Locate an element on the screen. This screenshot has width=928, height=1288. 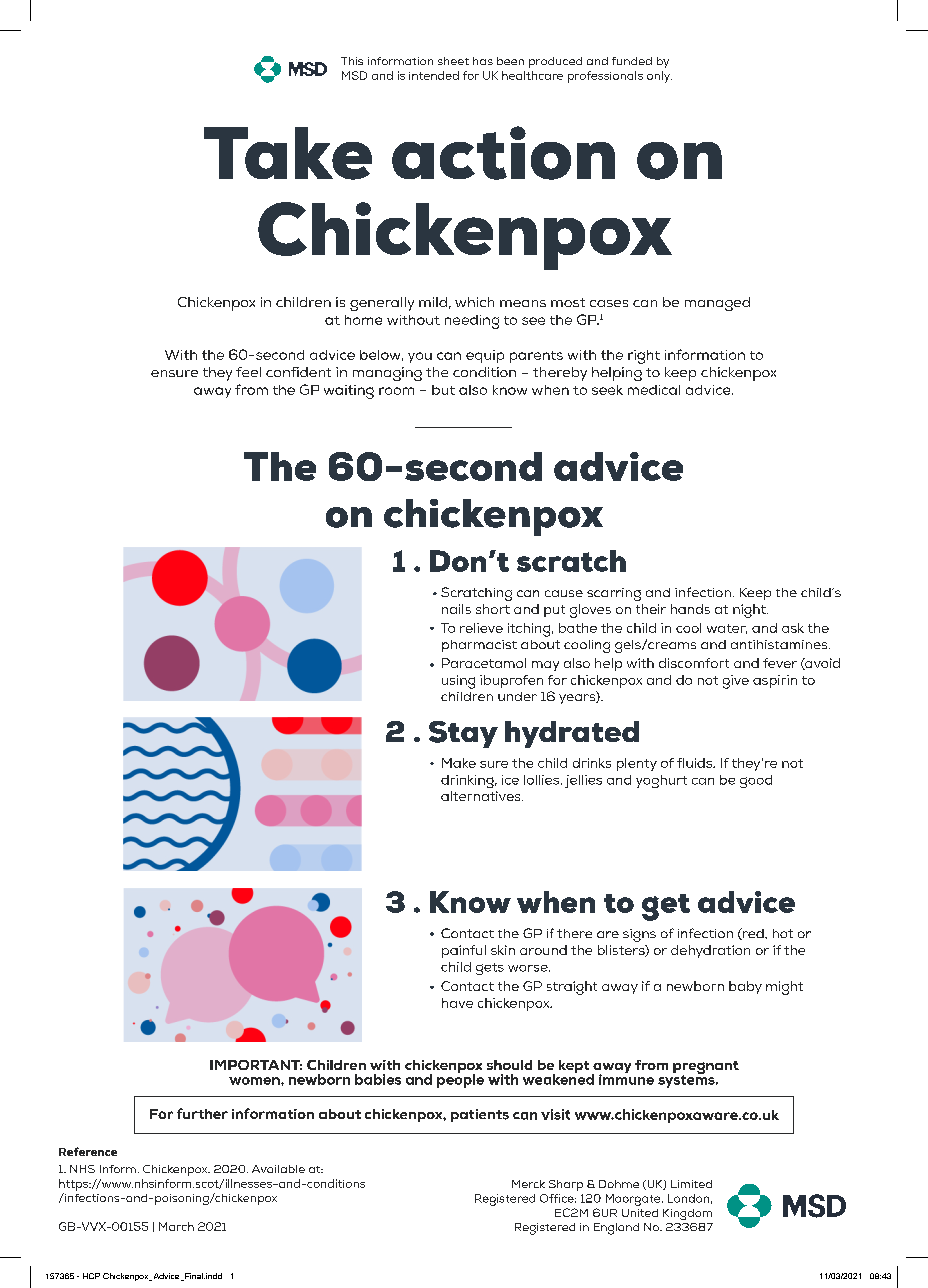
Merck is located at coordinates (528, 1184).
